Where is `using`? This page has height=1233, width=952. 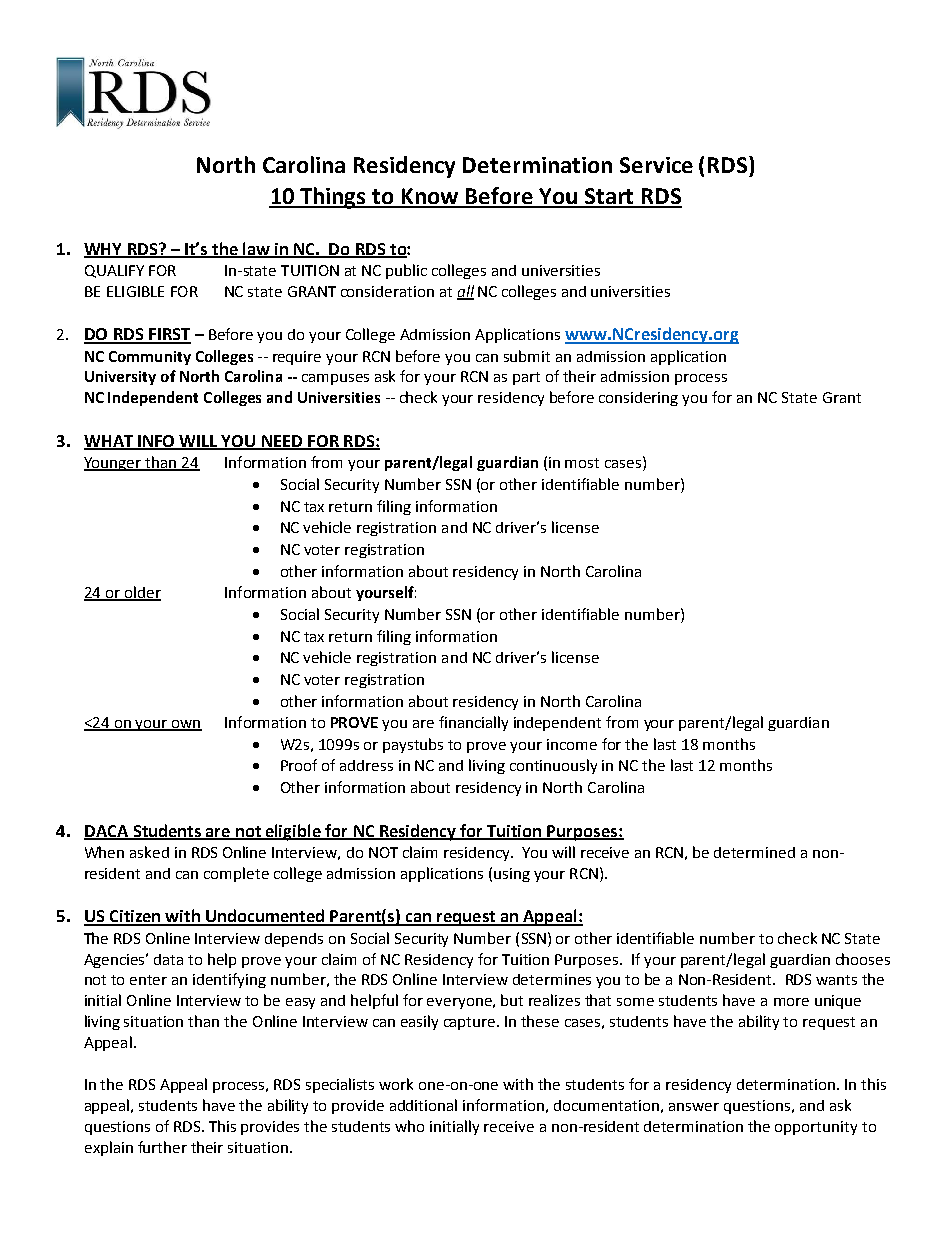 using is located at coordinates (512, 875).
